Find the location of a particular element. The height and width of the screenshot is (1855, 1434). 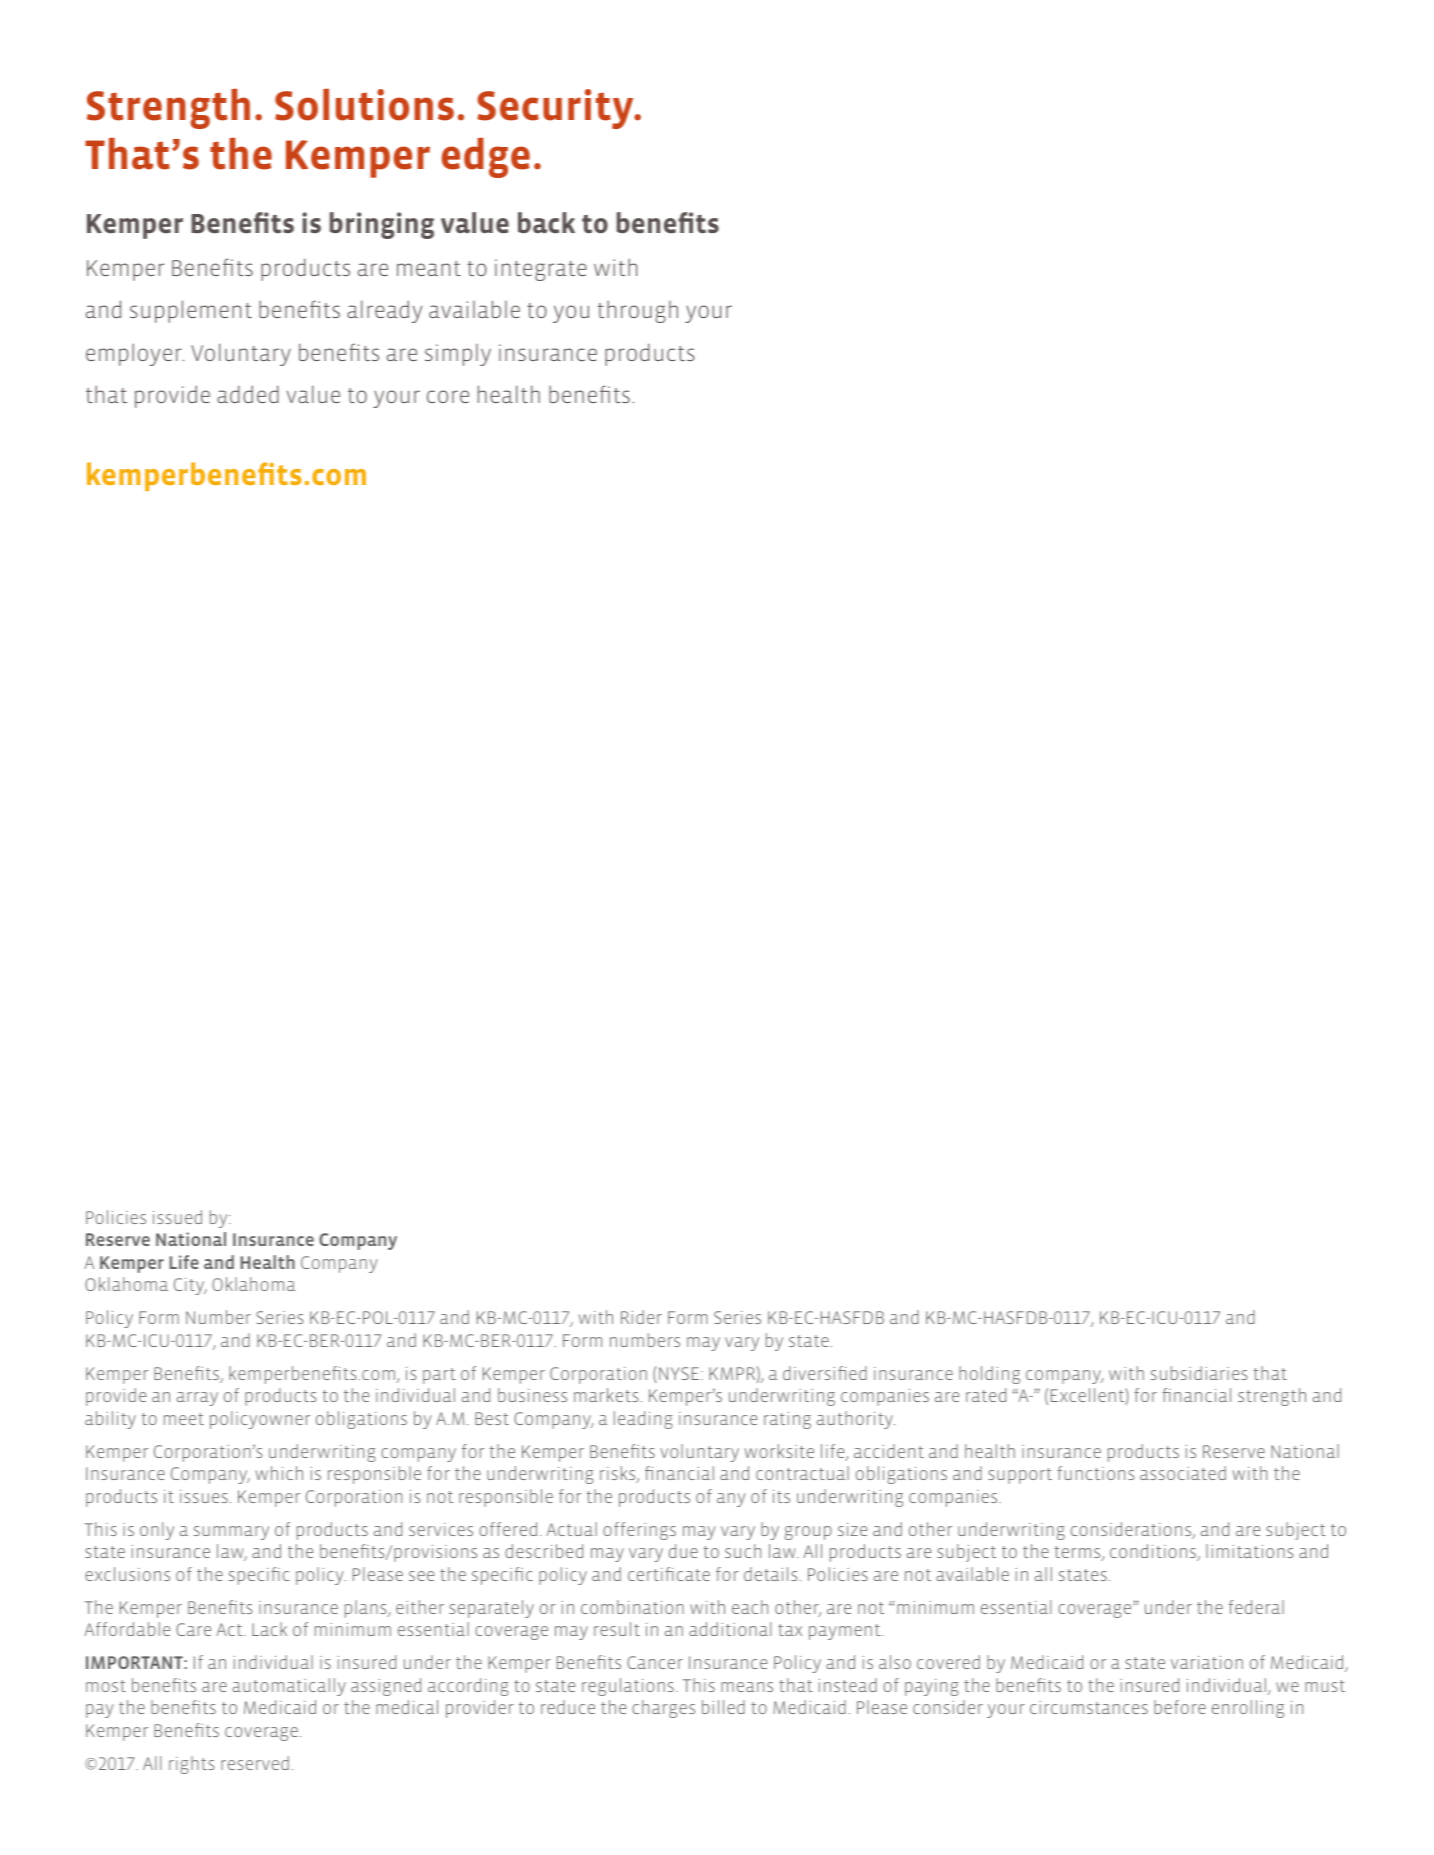

rights is located at coordinates (192, 1765).
